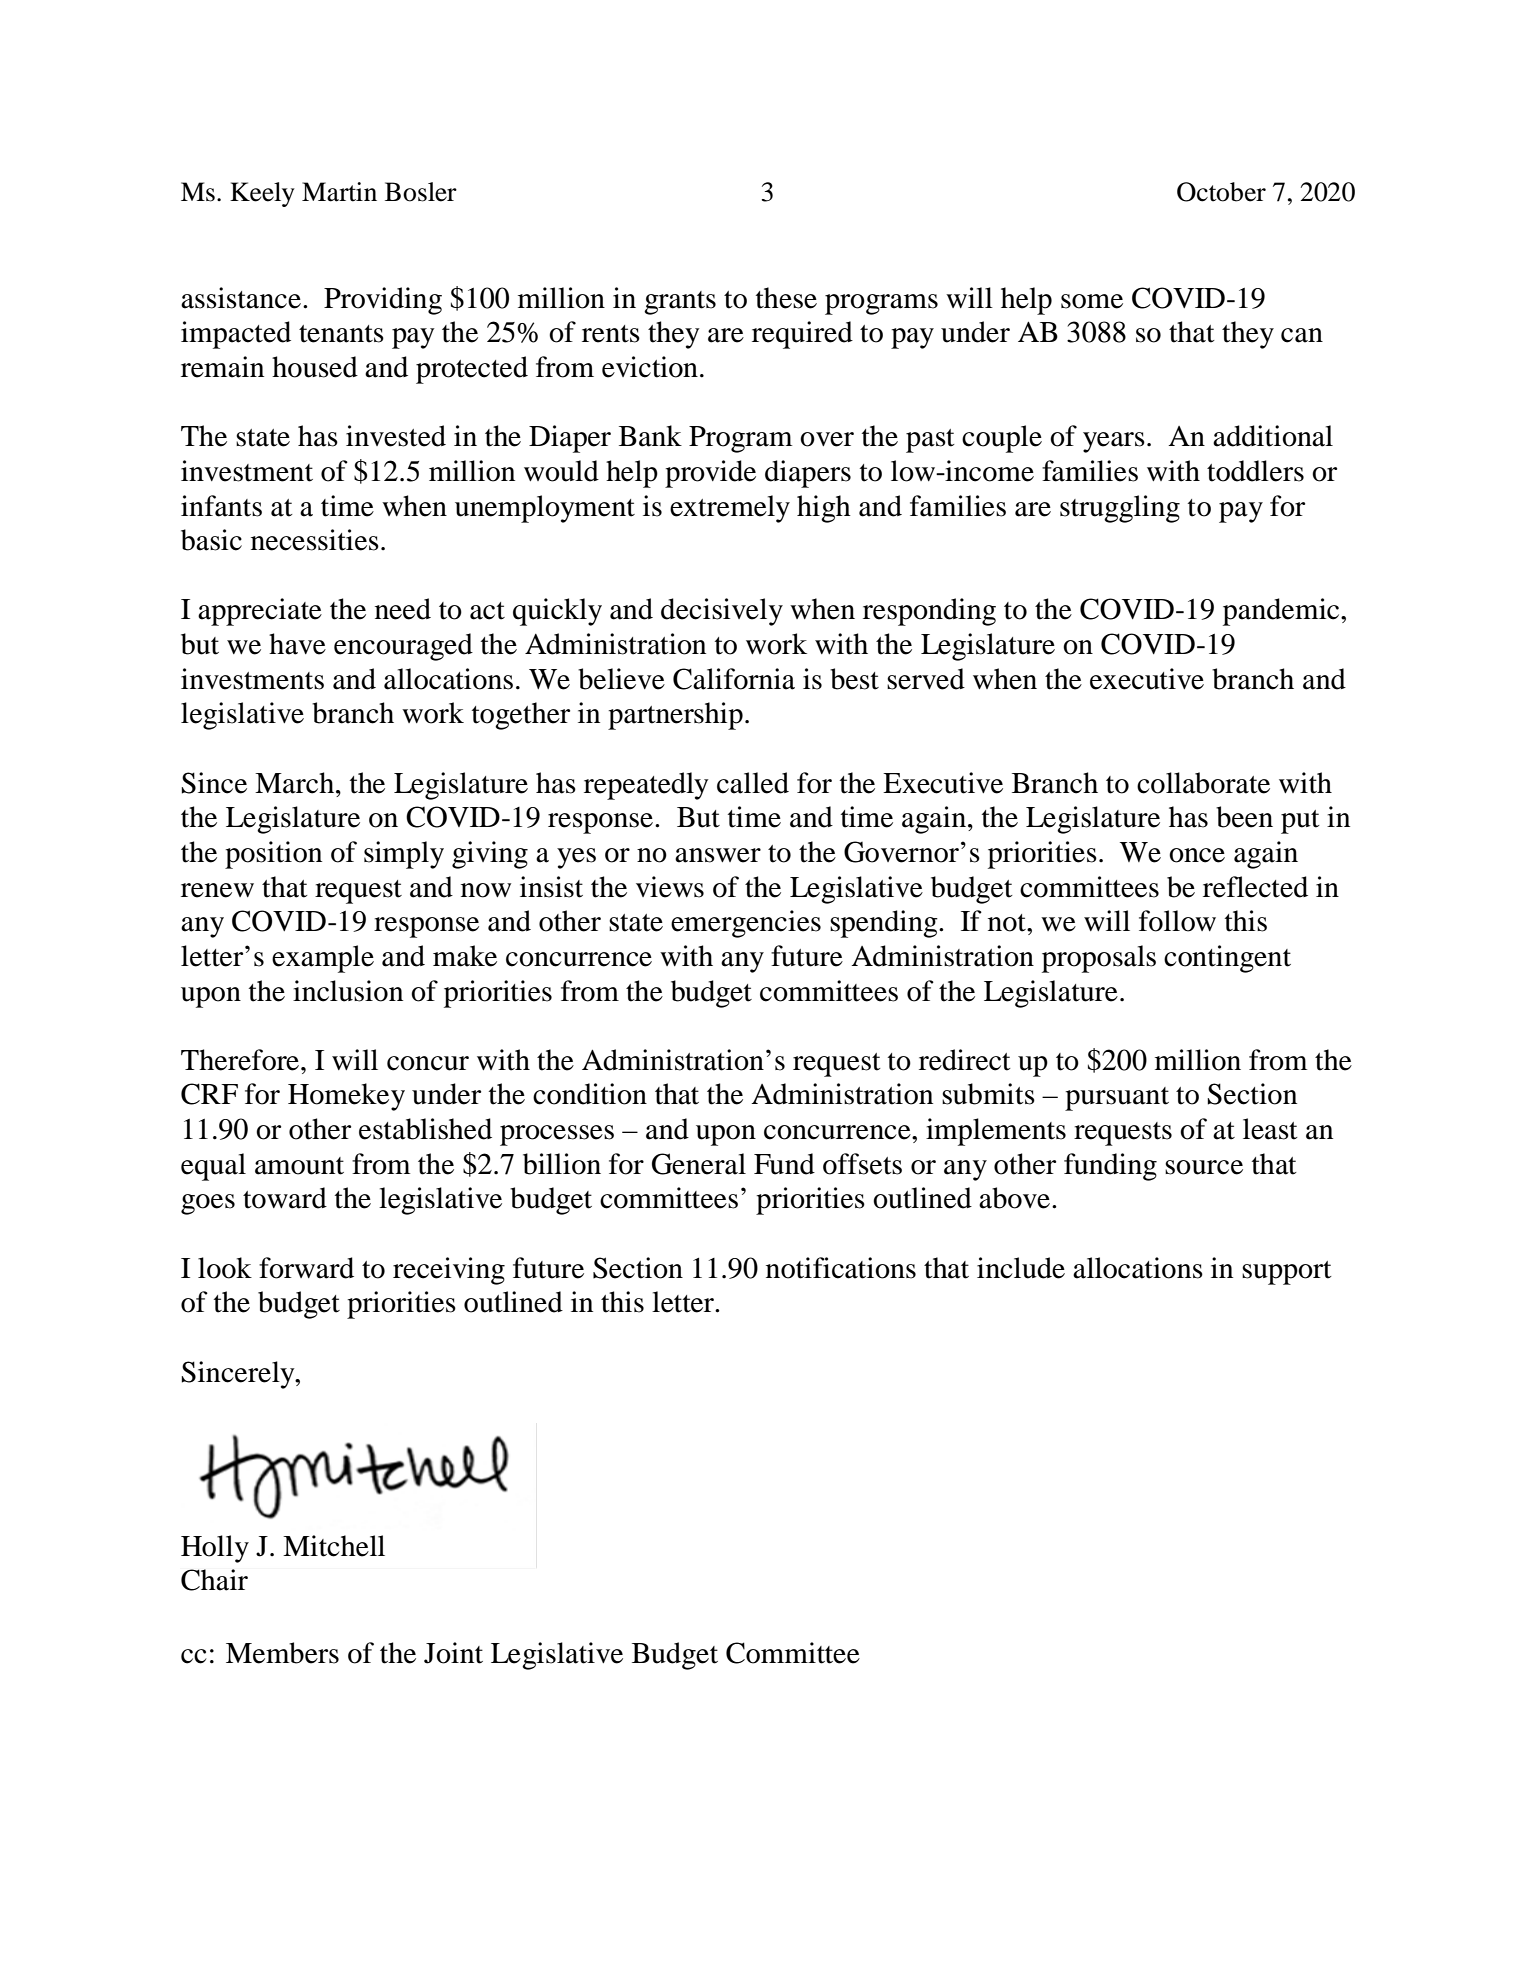 The height and width of the screenshot is (1988, 1536). I want to click on General, so click(699, 1164).
